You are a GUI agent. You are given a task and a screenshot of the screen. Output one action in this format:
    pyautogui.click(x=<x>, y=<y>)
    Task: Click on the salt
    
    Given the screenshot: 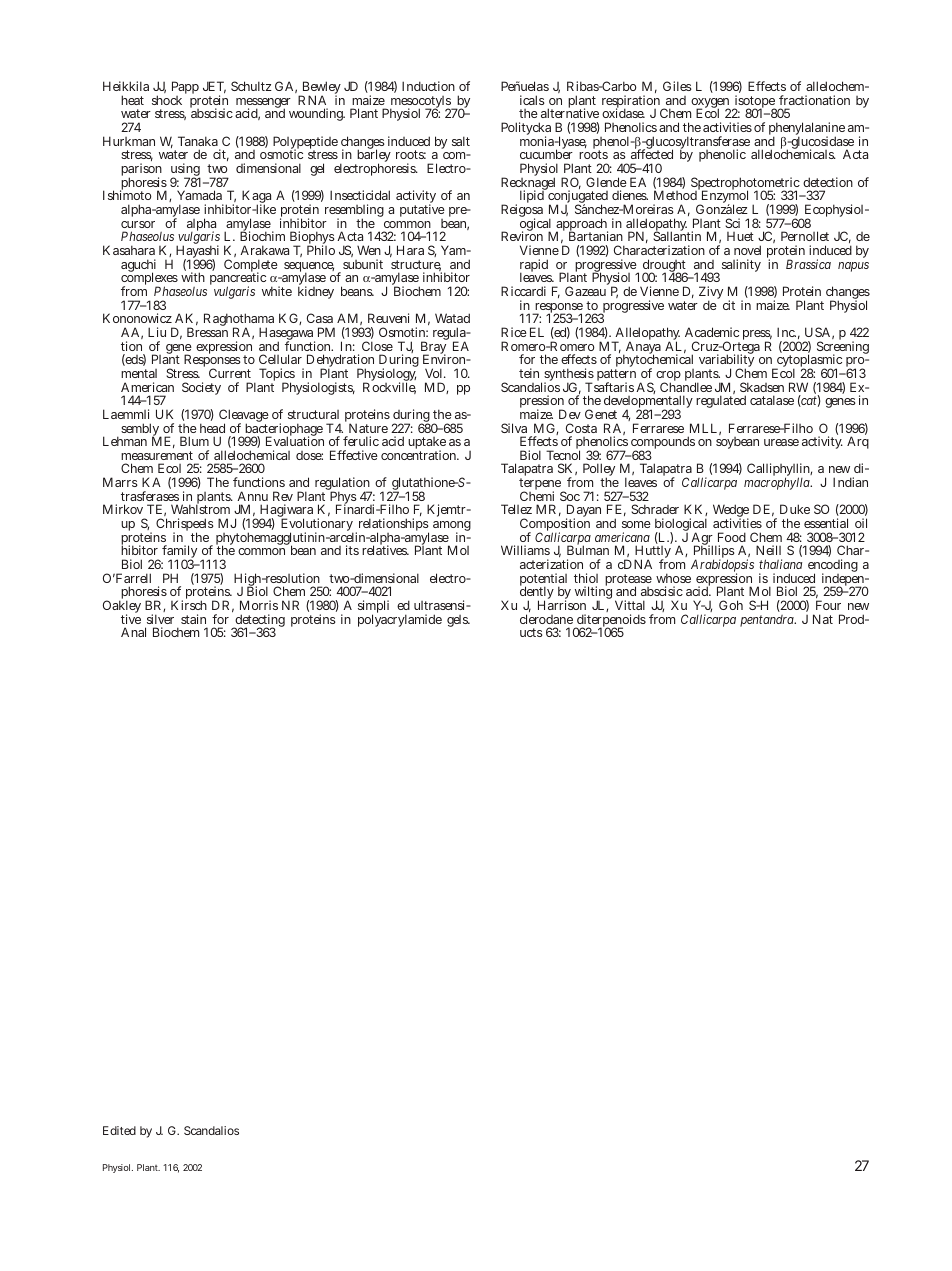 What is the action you would take?
    pyautogui.click(x=461, y=141)
